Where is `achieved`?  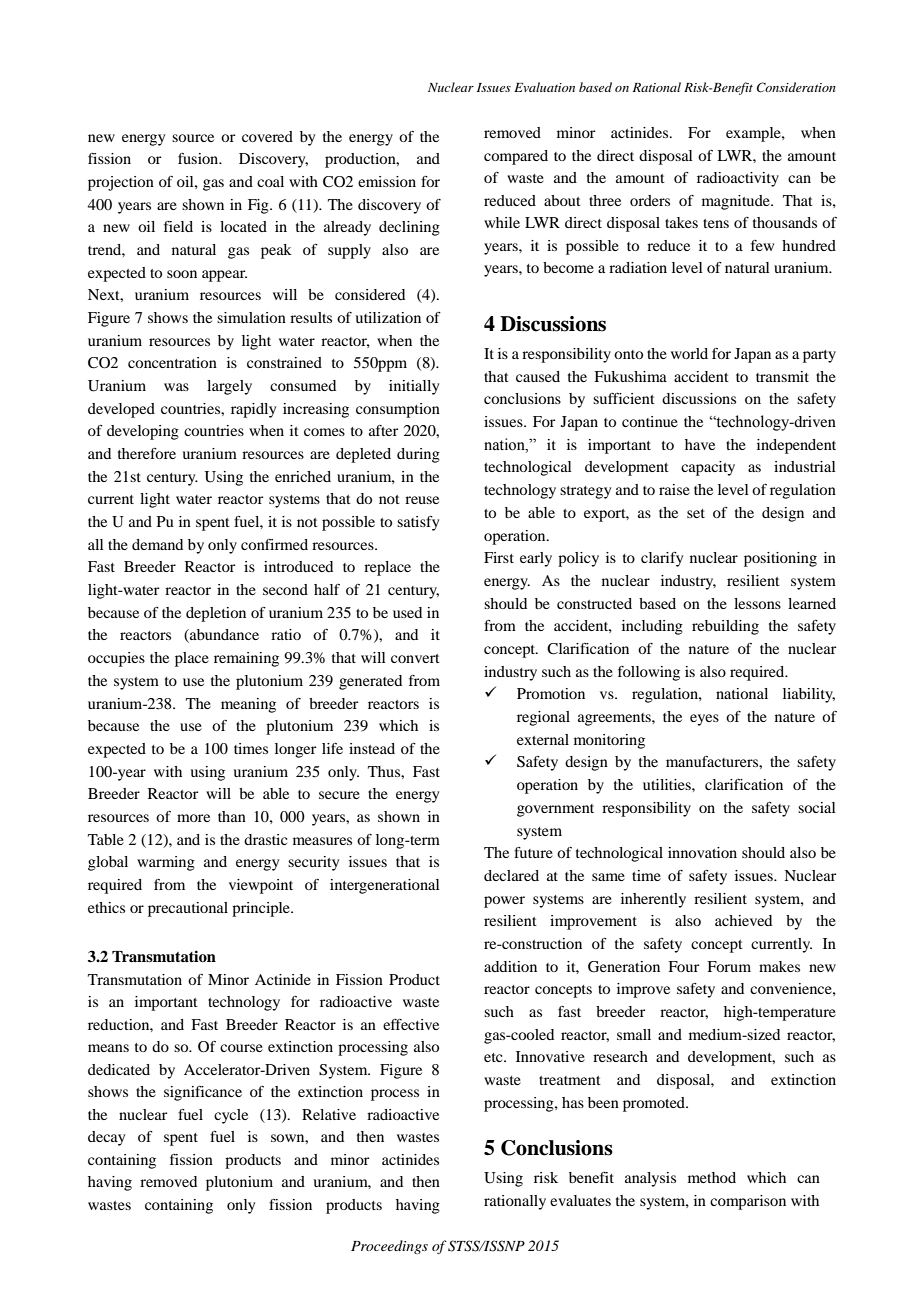
achieved is located at coordinates (743, 920).
